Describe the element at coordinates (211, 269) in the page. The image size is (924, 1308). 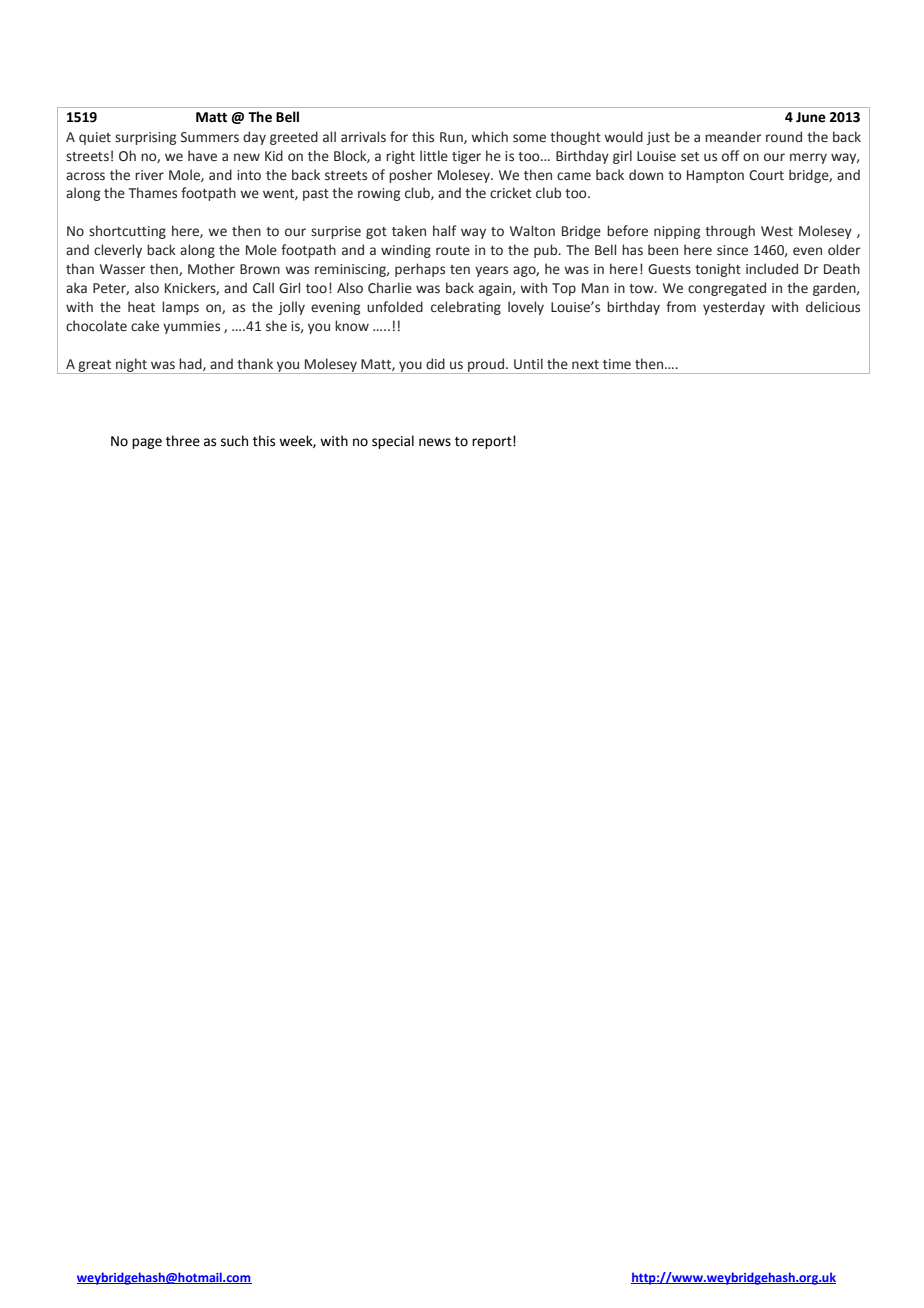
I see `Mother` at that location.
